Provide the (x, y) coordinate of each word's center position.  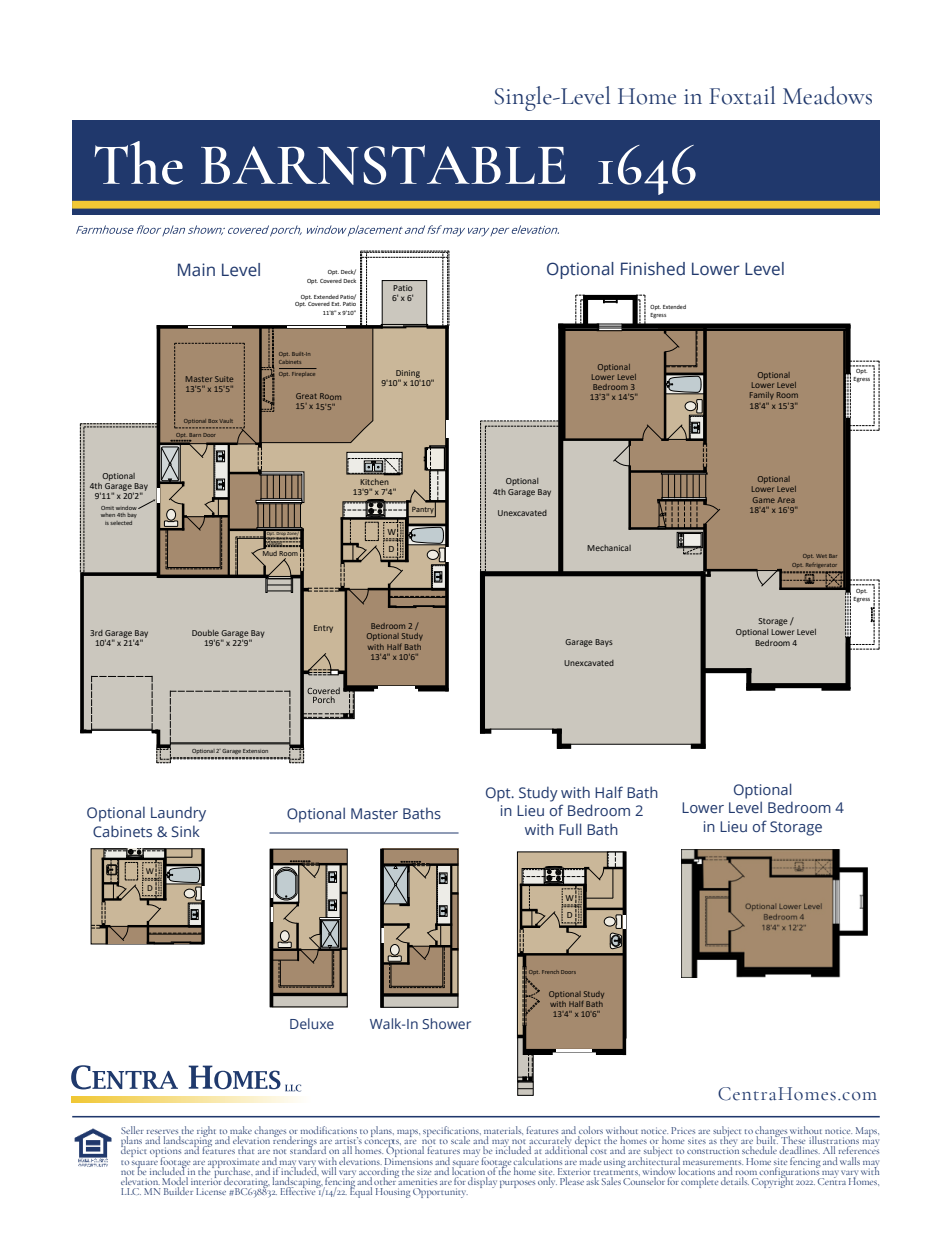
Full (570, 829)
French (550, 972)
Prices (683, 1130)
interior (206, 1180)
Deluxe (312, 1023)
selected (121, 523)
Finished (653, 269)
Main (196, 270)
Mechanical (609, 548)
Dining (408, 375)
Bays (604, 643)
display (482, 1181)
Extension (255, 751)
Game (764, 500)
